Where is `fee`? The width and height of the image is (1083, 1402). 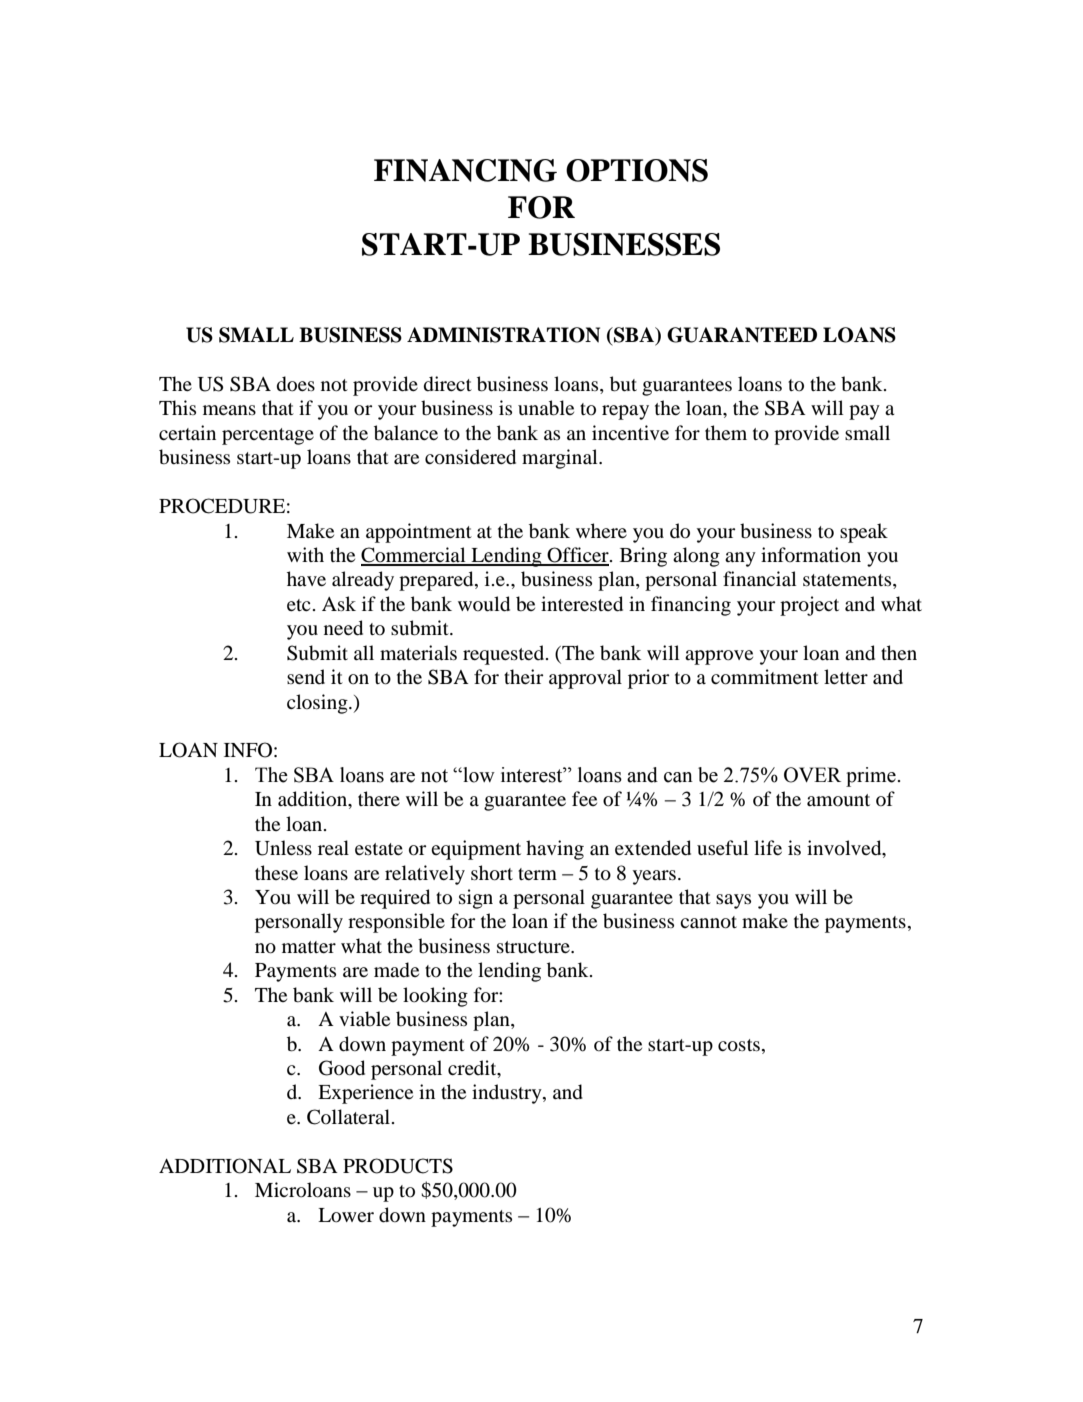
fee is located at coordinates (584, 798).
